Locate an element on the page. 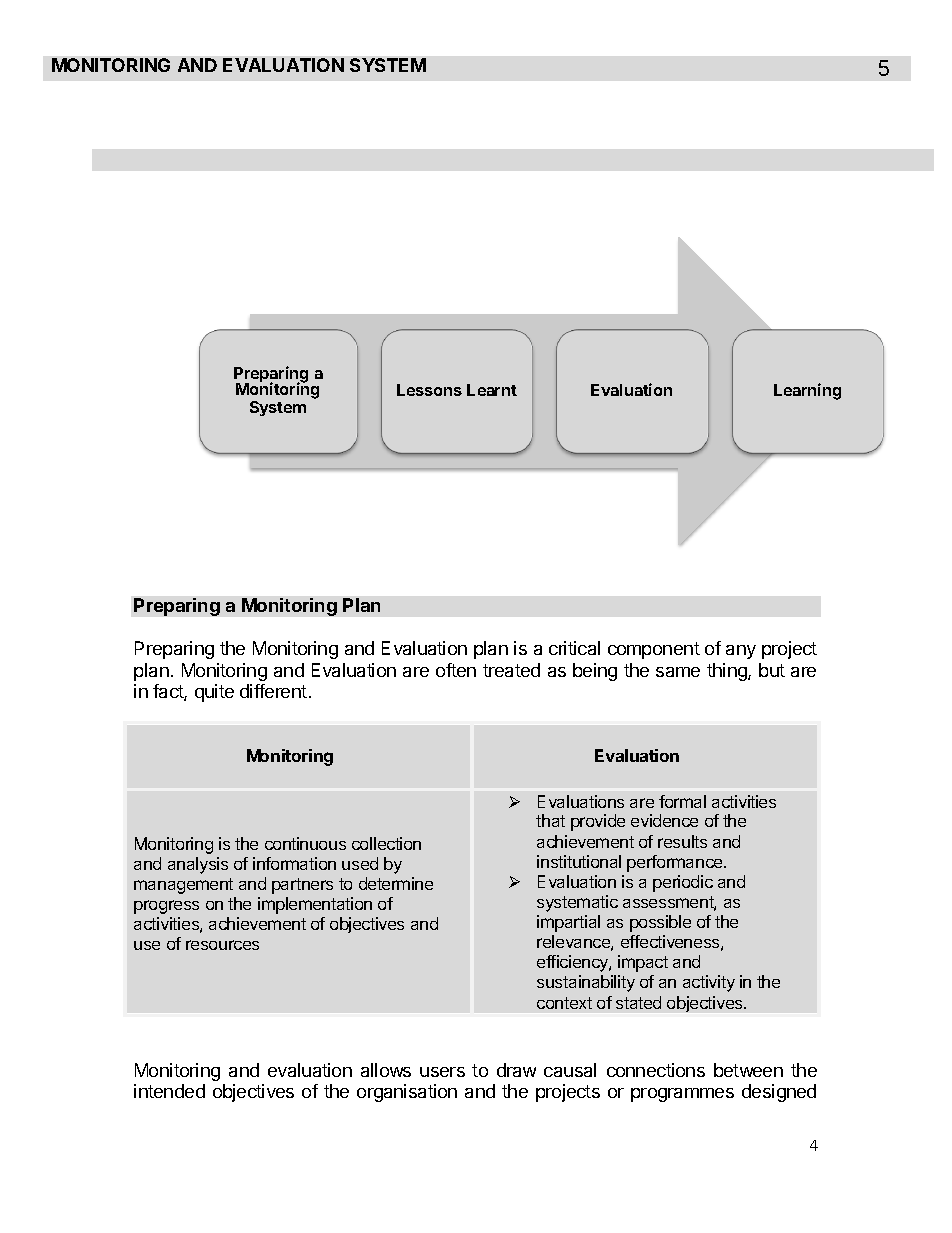 The height and width of the document is (1233, 952). Learning is located at coordinates (807, 391).
